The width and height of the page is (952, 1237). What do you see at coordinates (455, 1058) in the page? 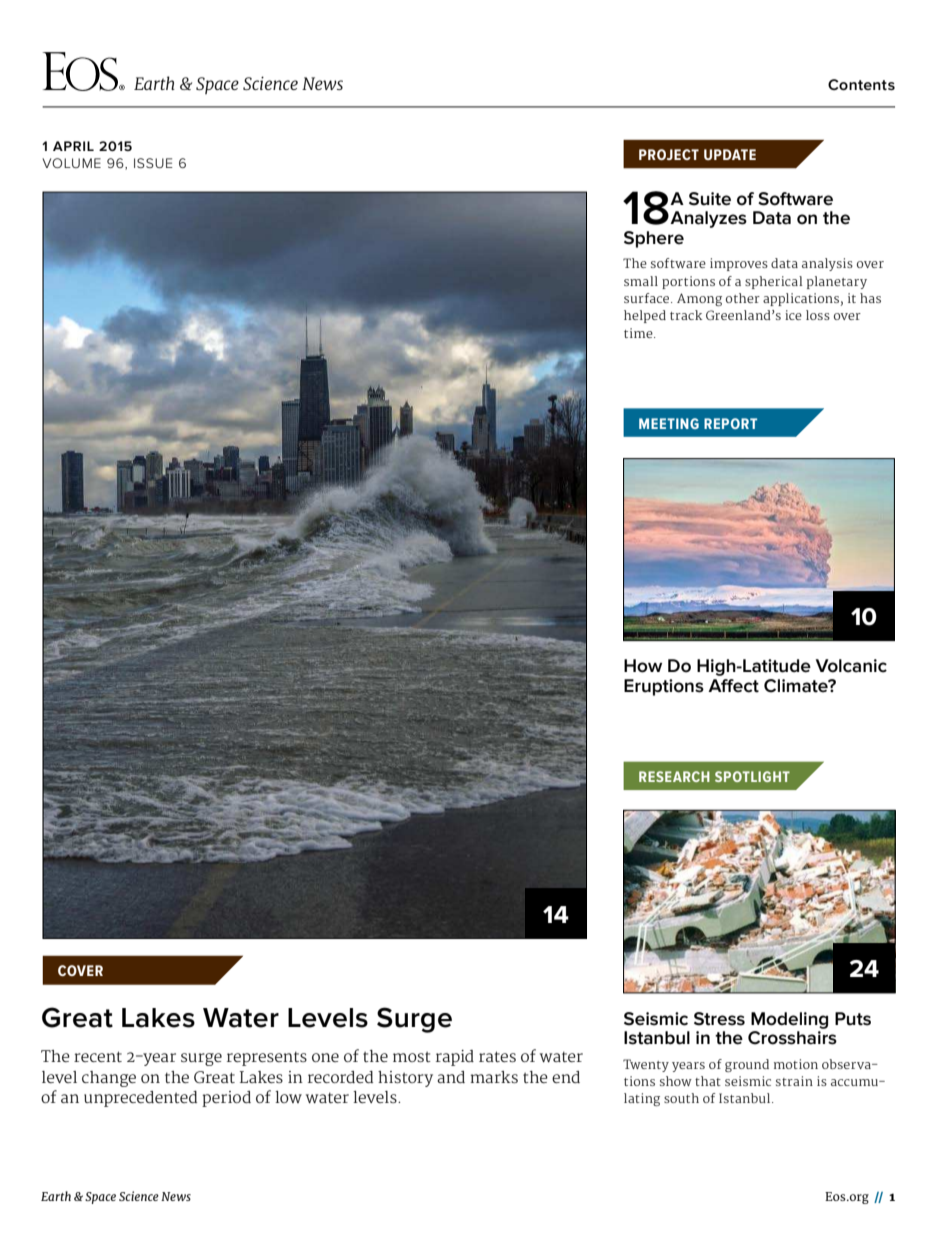
I see `rapid` at bounding box center [455, 1058].
